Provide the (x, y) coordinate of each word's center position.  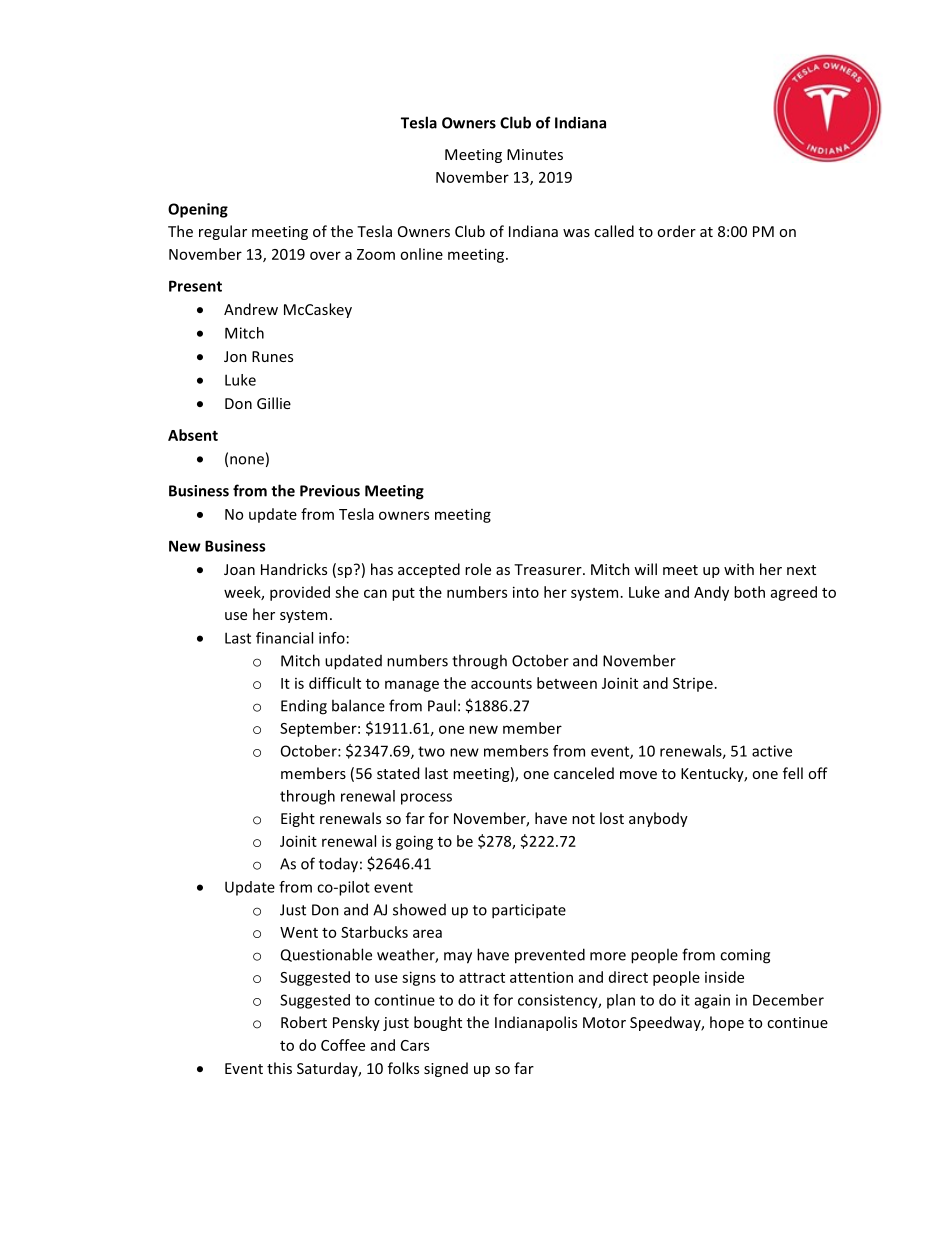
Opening (198, 210)
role (478, 569)
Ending (304, 707)
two (431, 751)
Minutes (535, 154)
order (676, 231)
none (247, 460)
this (279, 1068)
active (772, 751)
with (739, 569)
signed (446, 1069)
